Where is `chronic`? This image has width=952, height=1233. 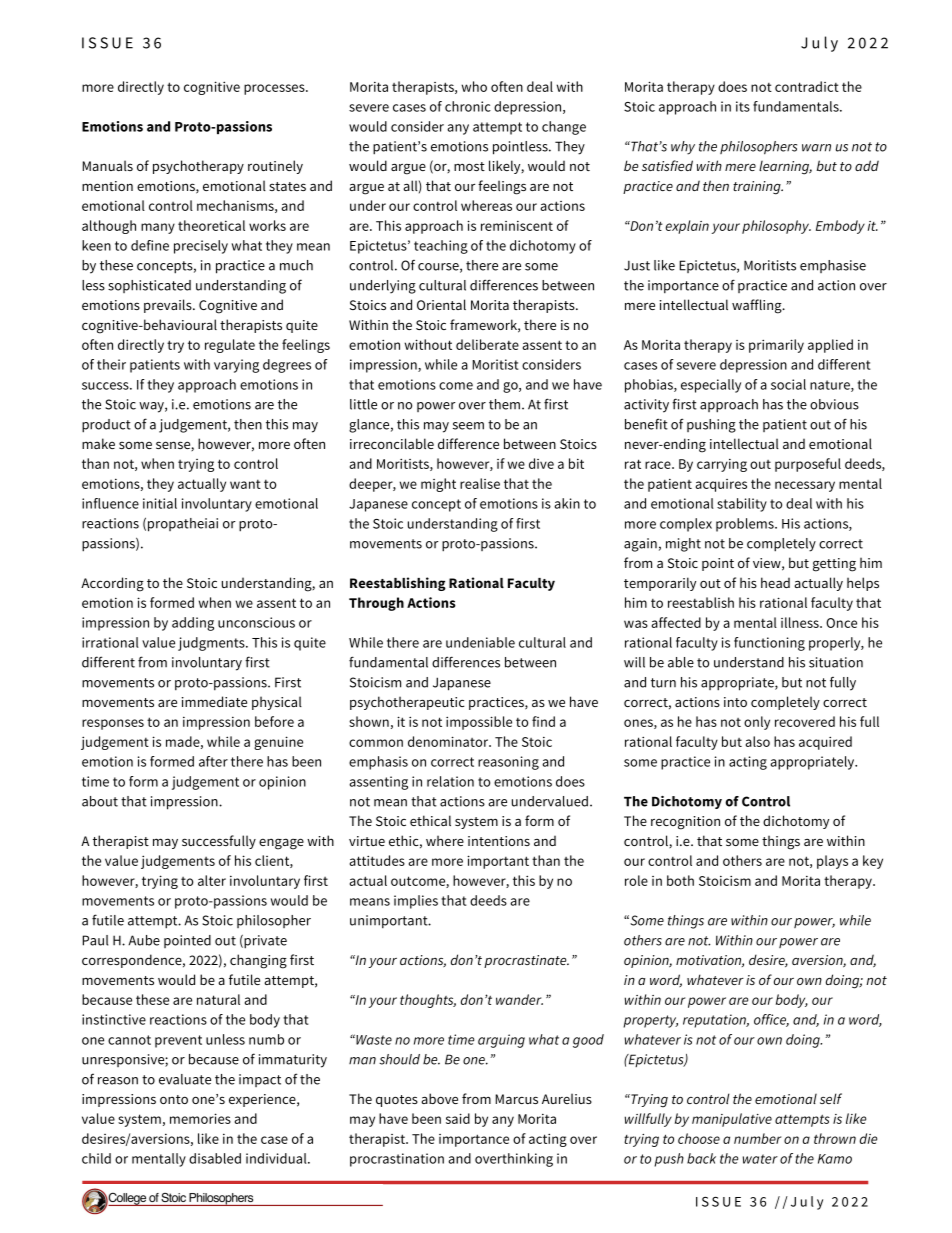 chronic is located at coordinates (468, 106).
